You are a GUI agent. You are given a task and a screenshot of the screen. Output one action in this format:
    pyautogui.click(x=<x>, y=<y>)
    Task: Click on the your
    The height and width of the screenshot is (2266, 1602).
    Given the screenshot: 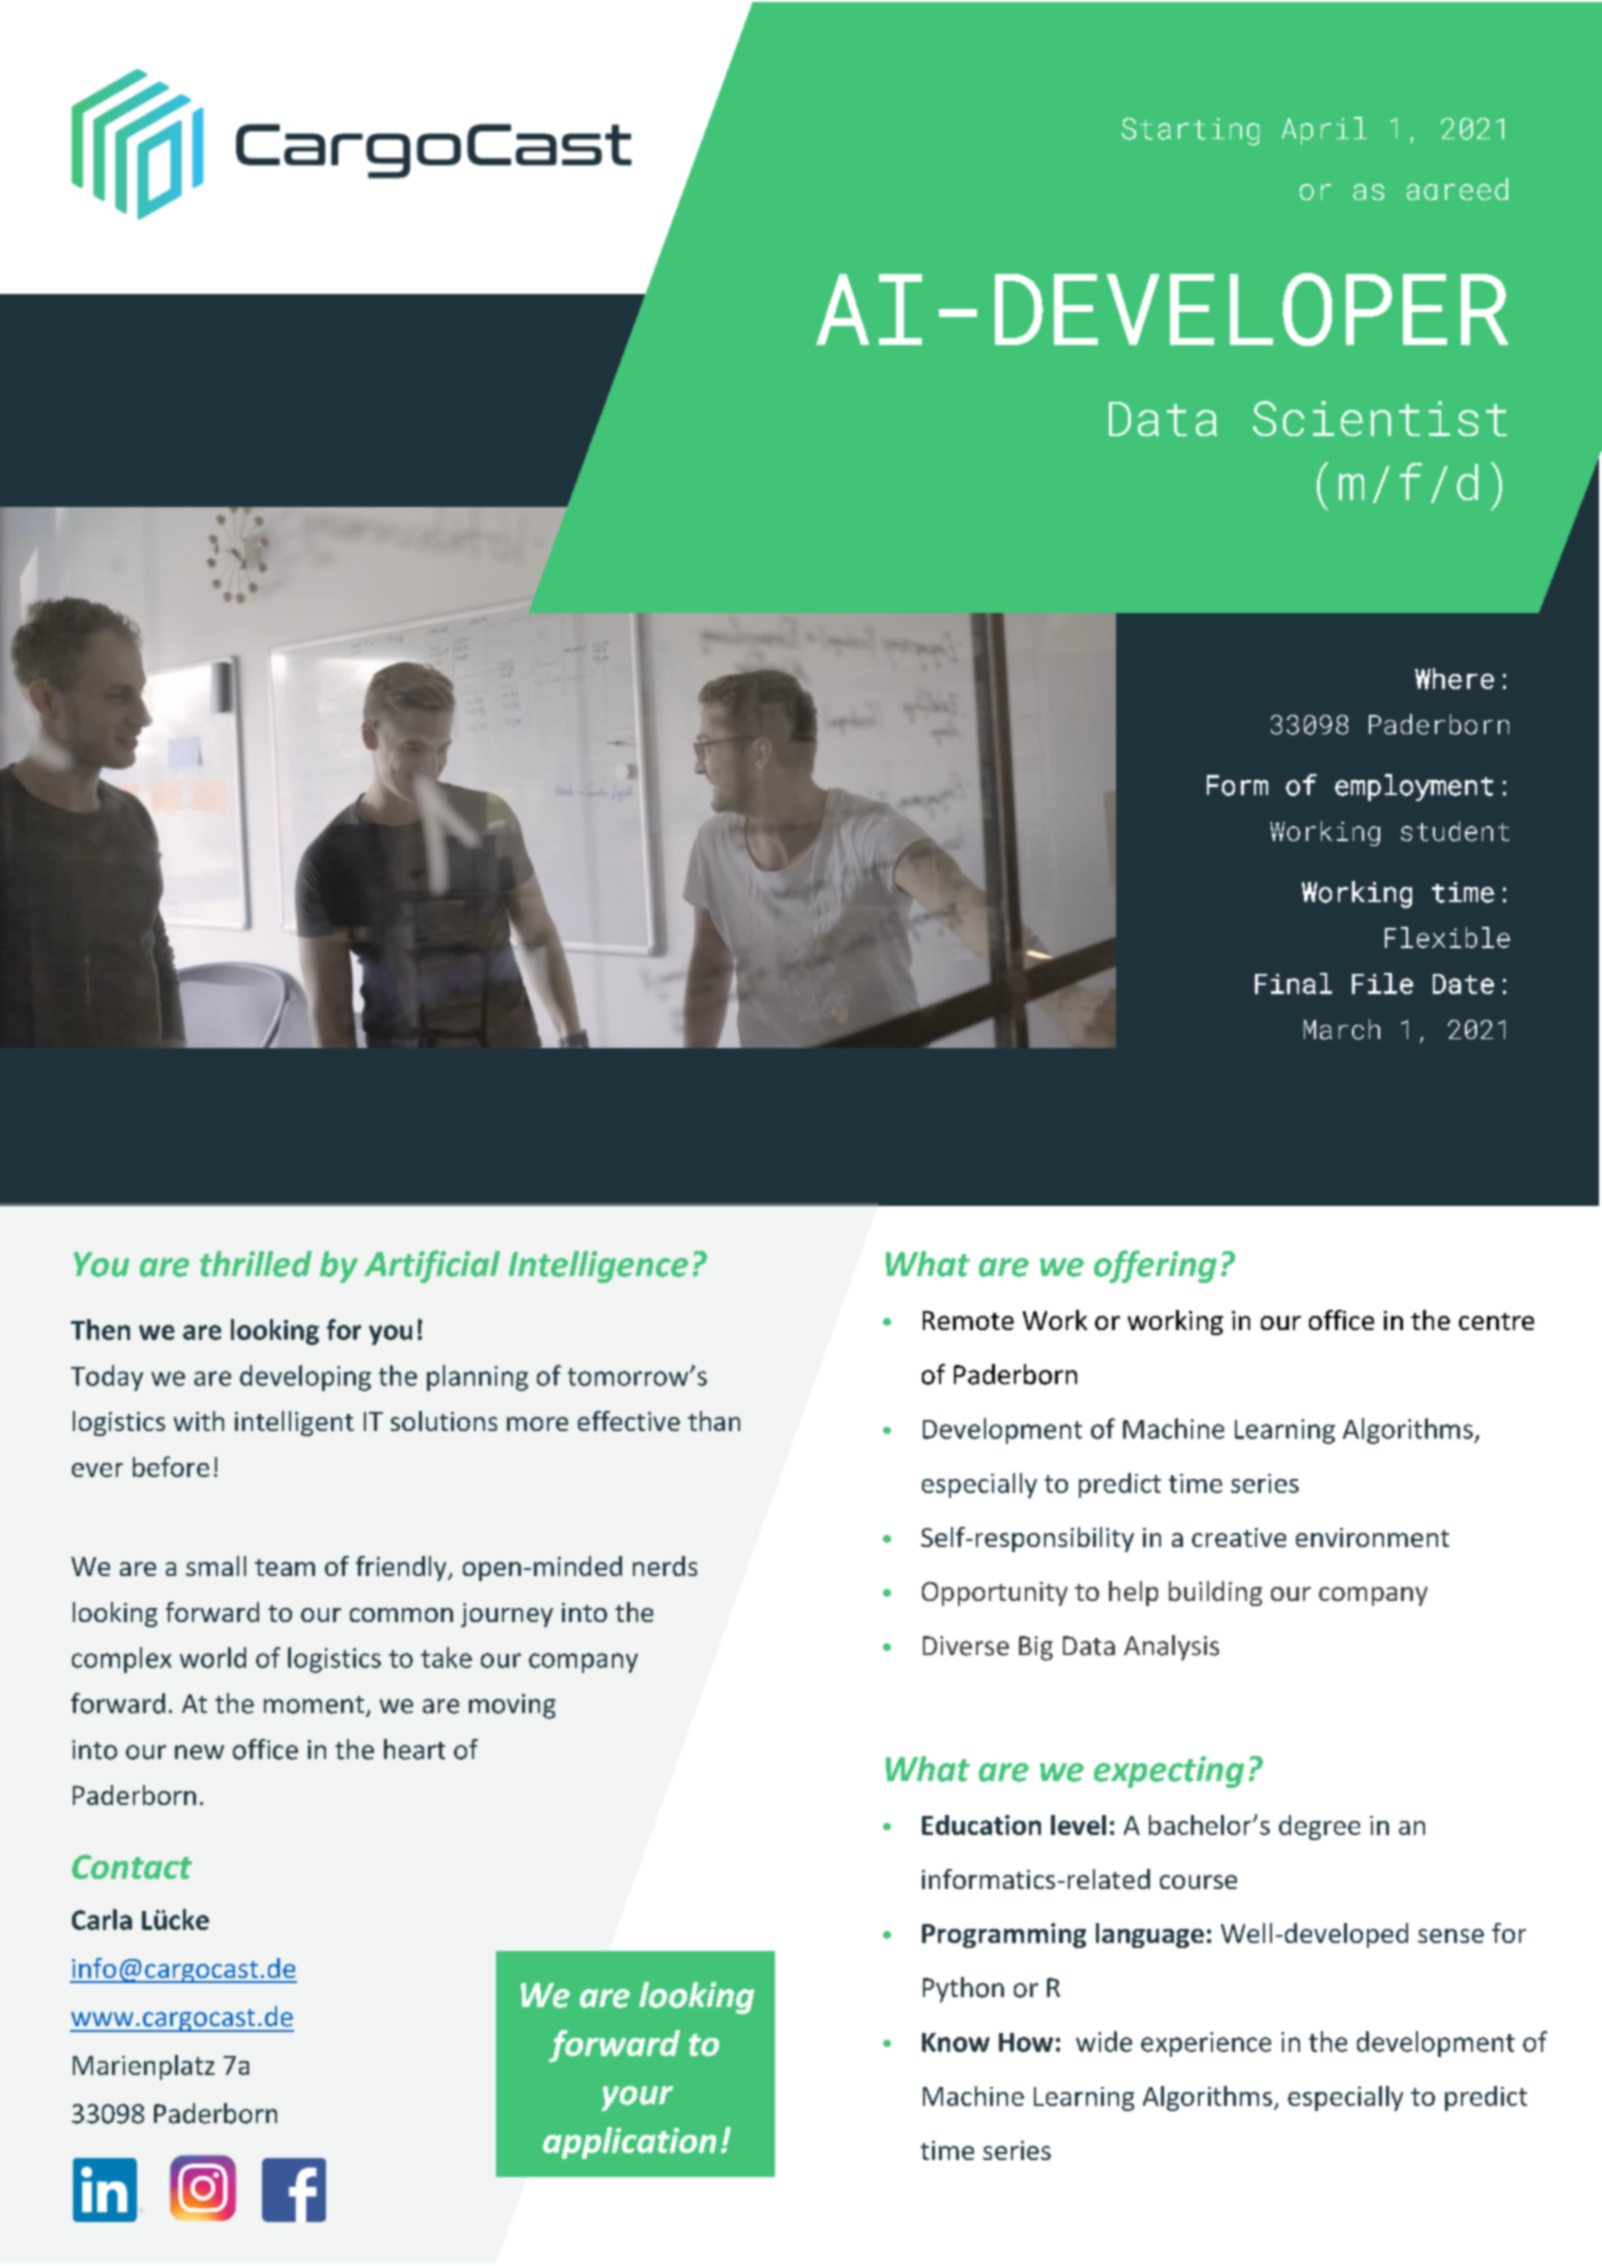 What is the action you would take?
    pyautogui.click(x=637, y=2098)
